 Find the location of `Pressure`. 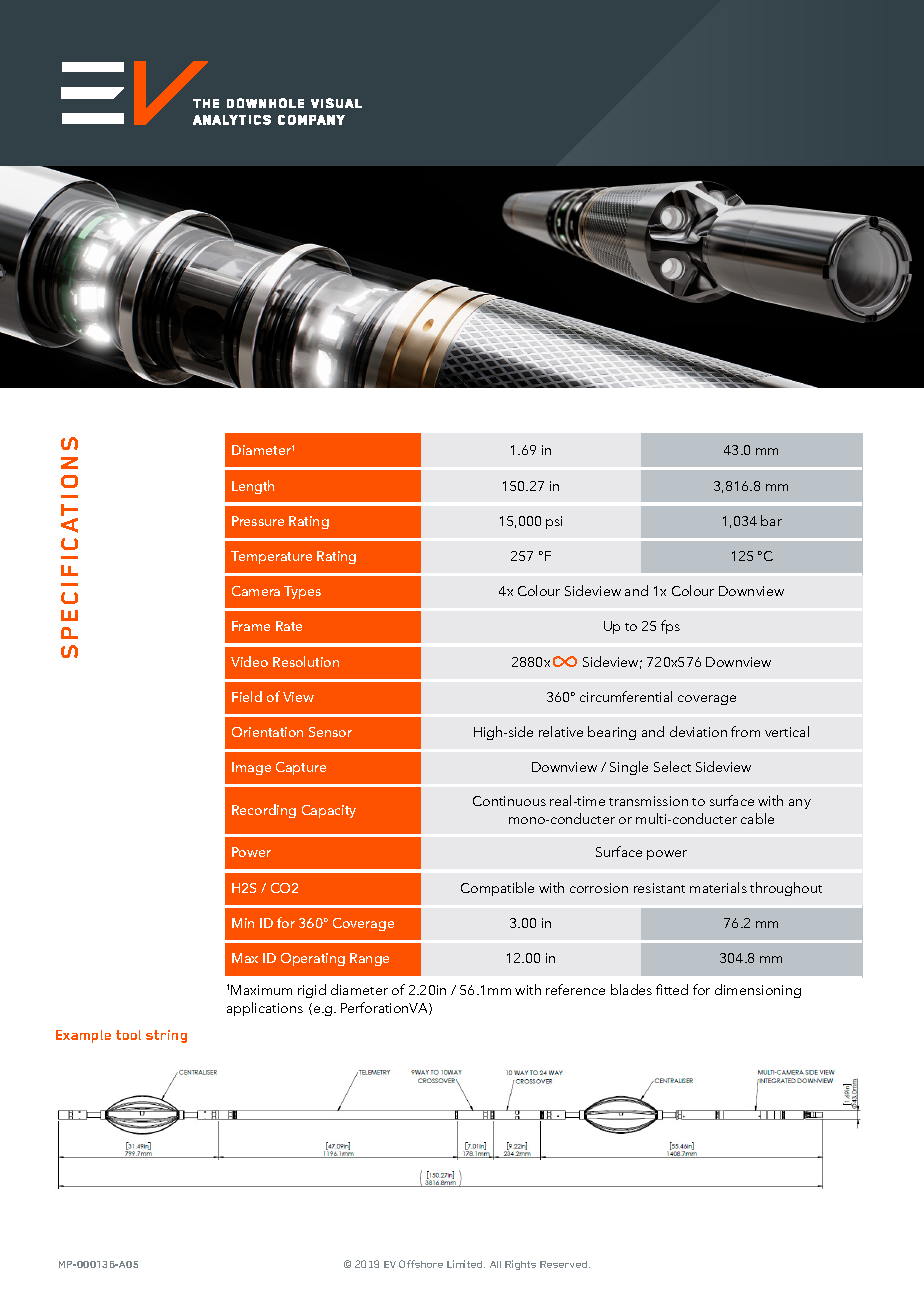

Pressure is located at coordinates (258, 521).
